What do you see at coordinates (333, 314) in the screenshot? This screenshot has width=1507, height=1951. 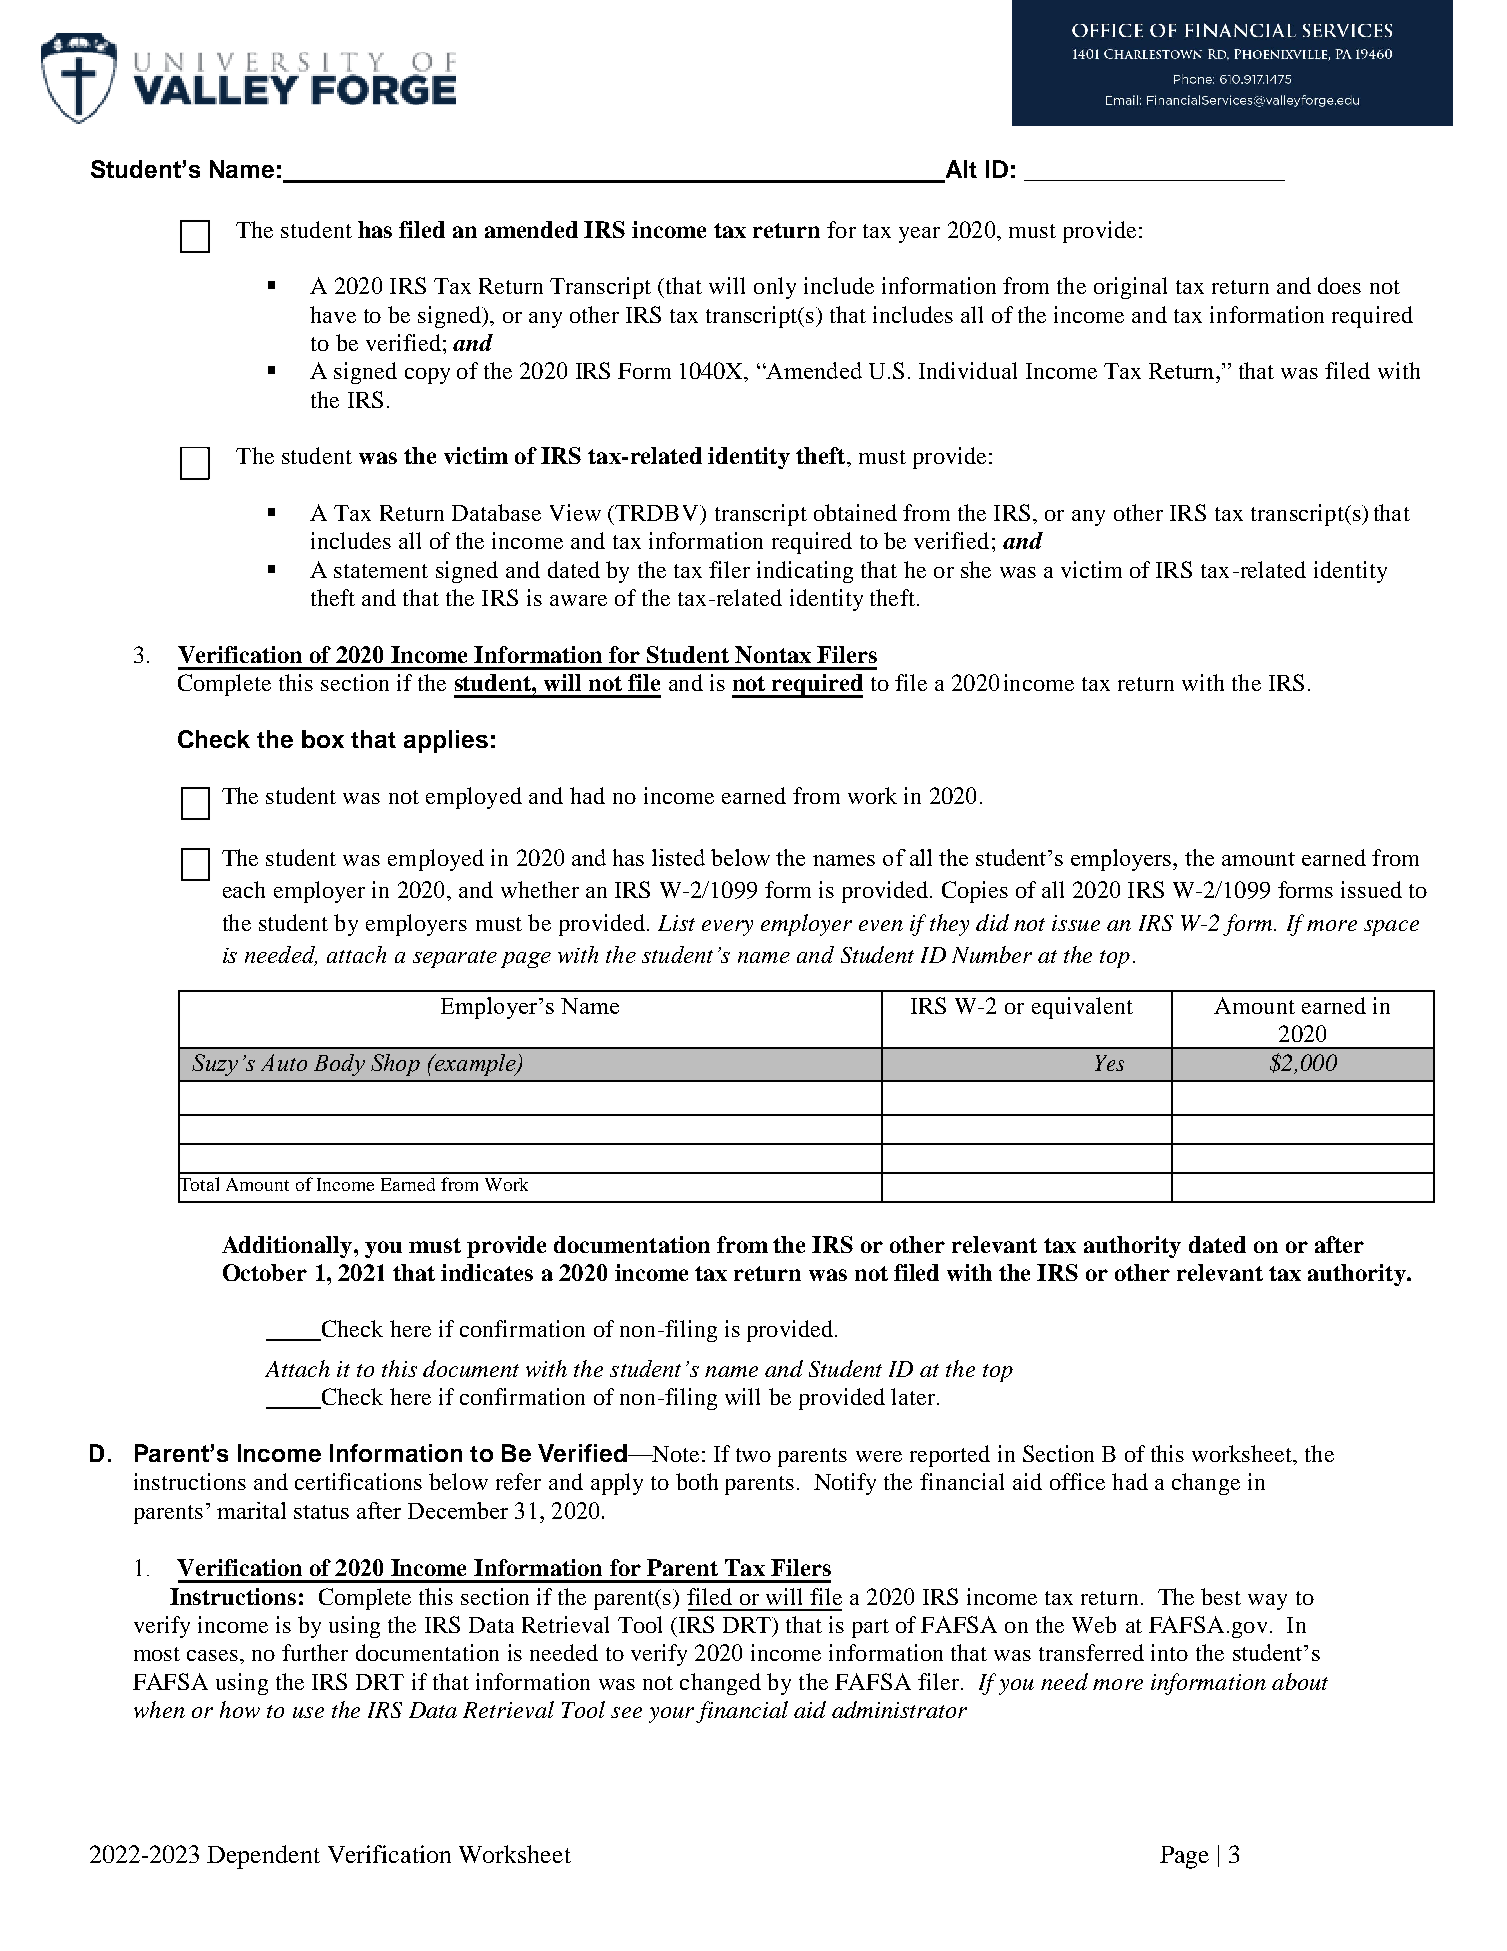 I see `have` at bounding box center [333, 314].
